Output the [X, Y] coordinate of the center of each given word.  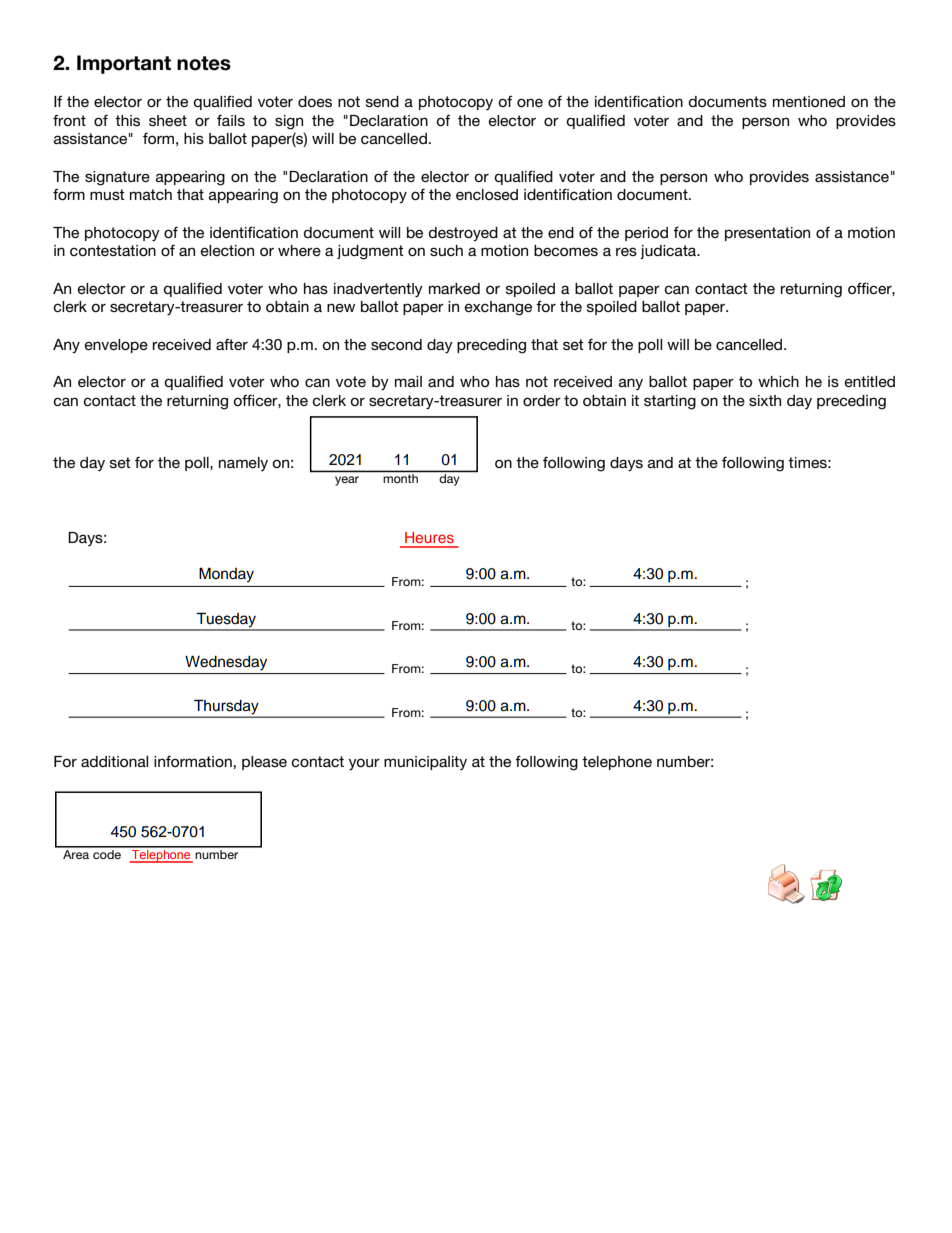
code [107, 853]
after [232, 344]
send [382, 101]
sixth [765, 400]
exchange [498, 308]
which [778, 381]
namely [243, 464]
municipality [425, 763]
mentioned [809, 101]
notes [204, 63]
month [401, 478]
